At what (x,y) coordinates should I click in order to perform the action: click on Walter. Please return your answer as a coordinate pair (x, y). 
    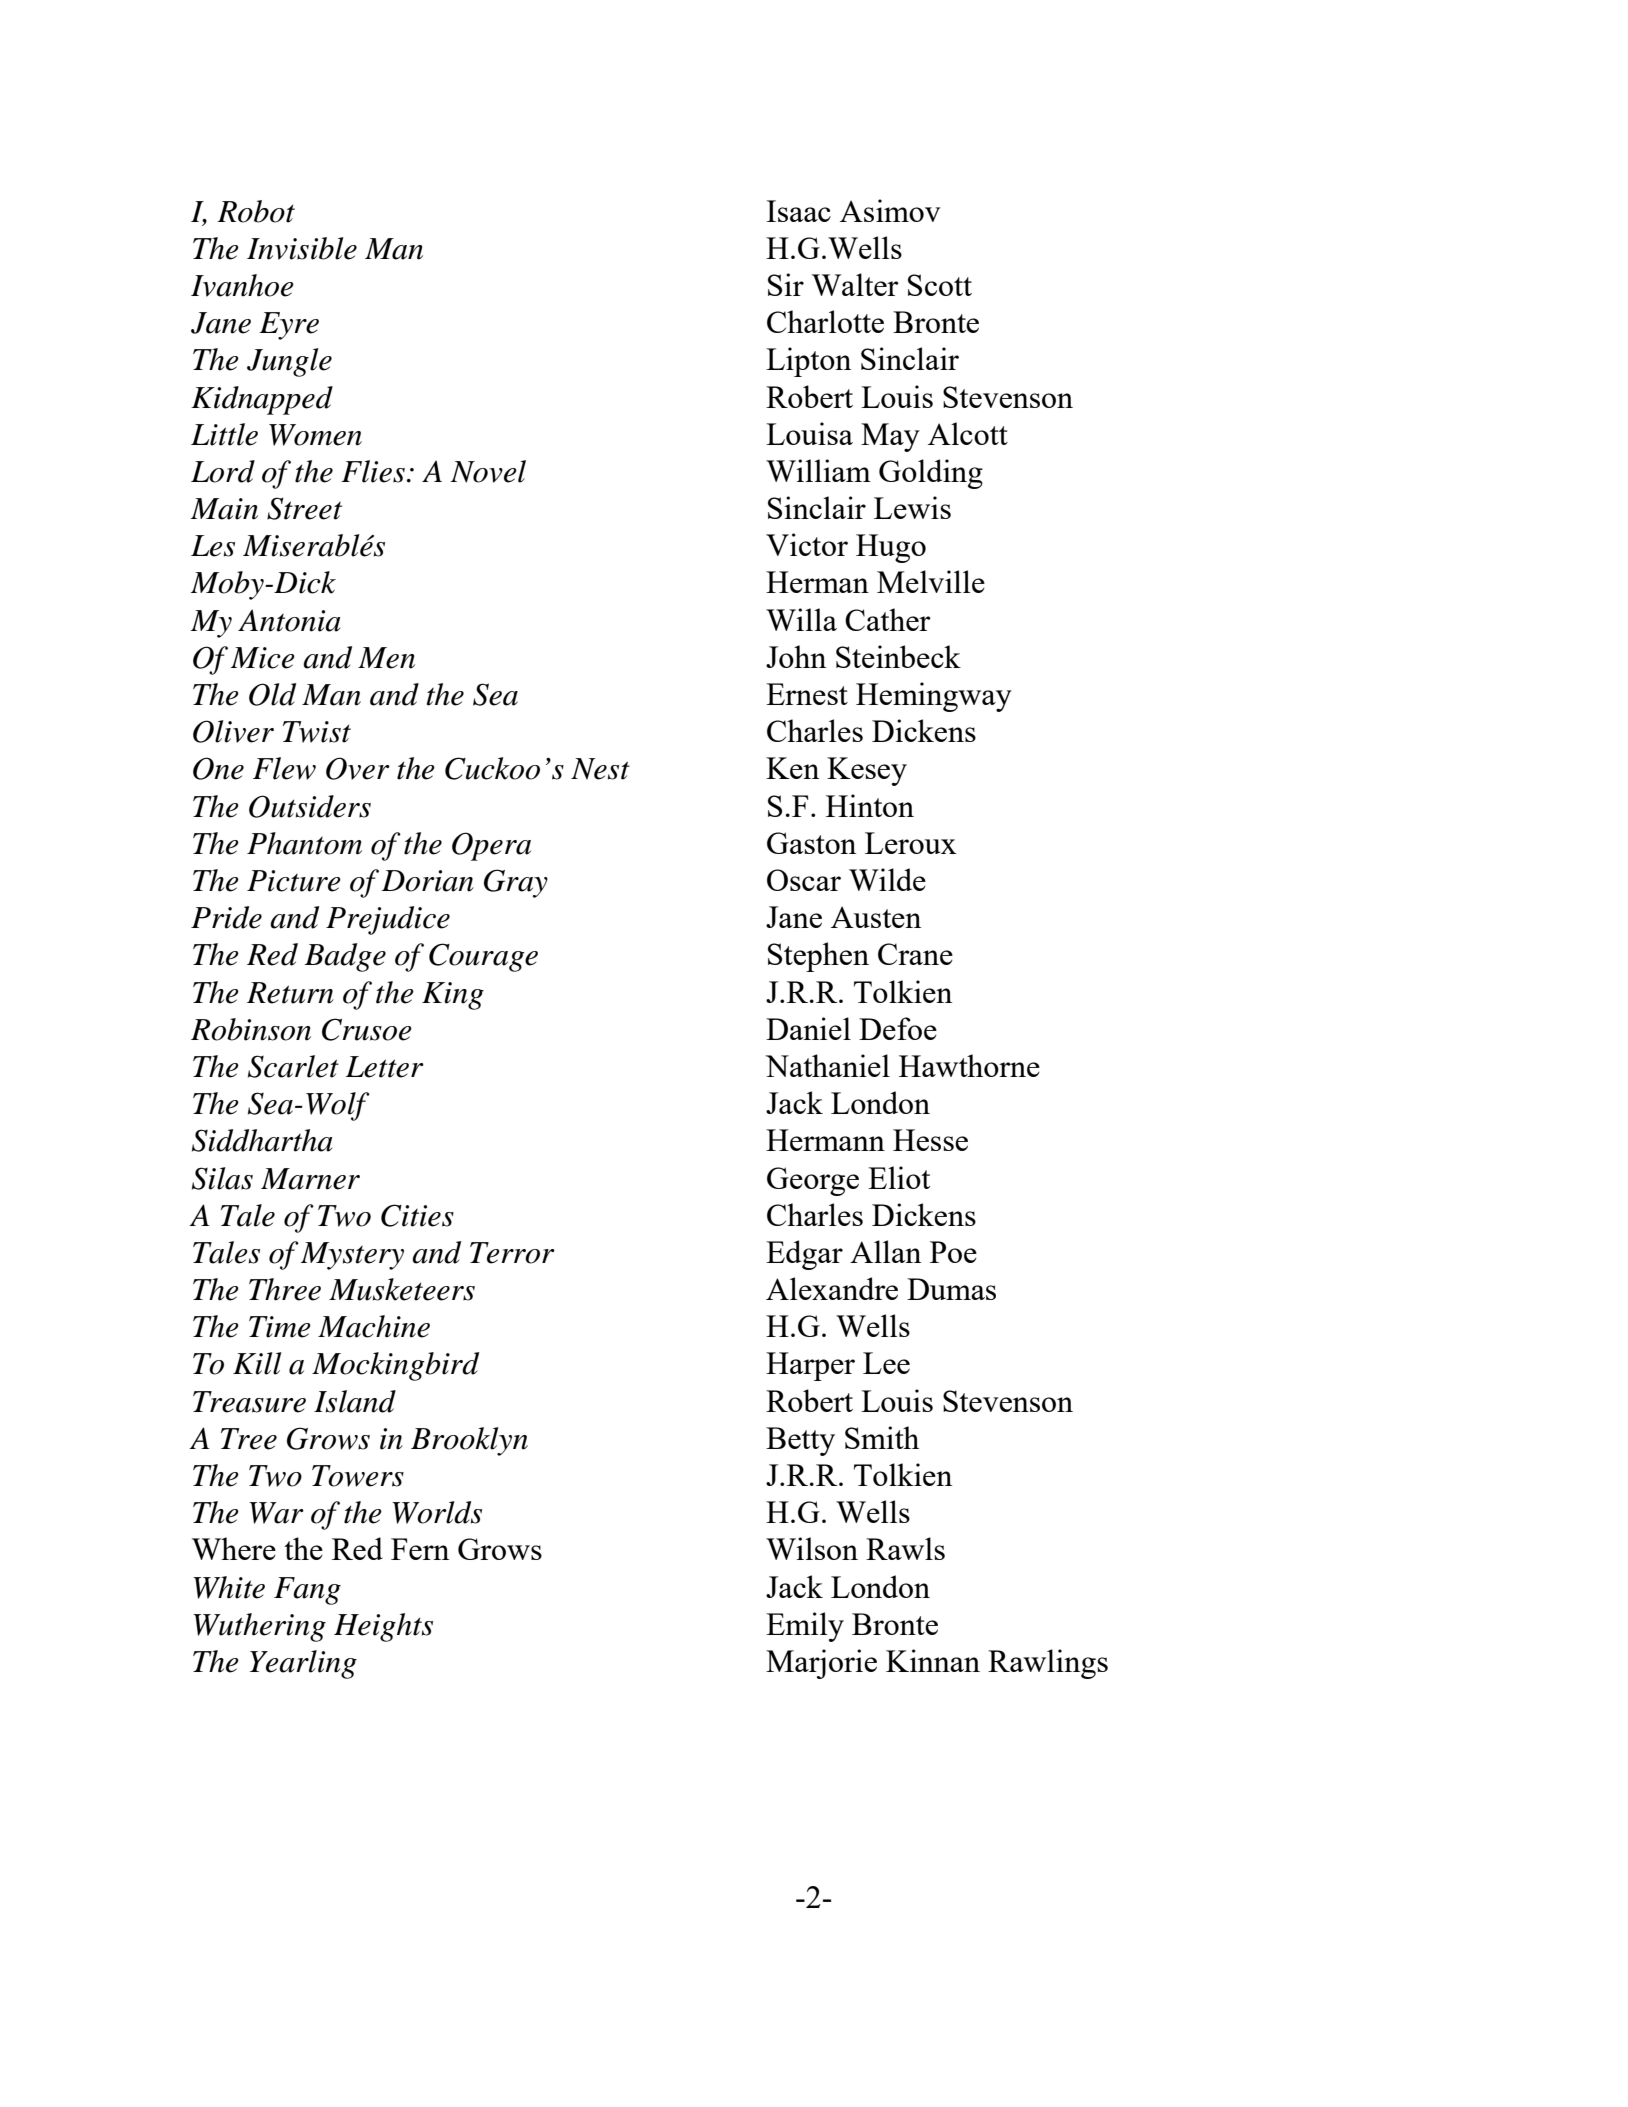
    Looking at the image, I should click on (855, 284).
